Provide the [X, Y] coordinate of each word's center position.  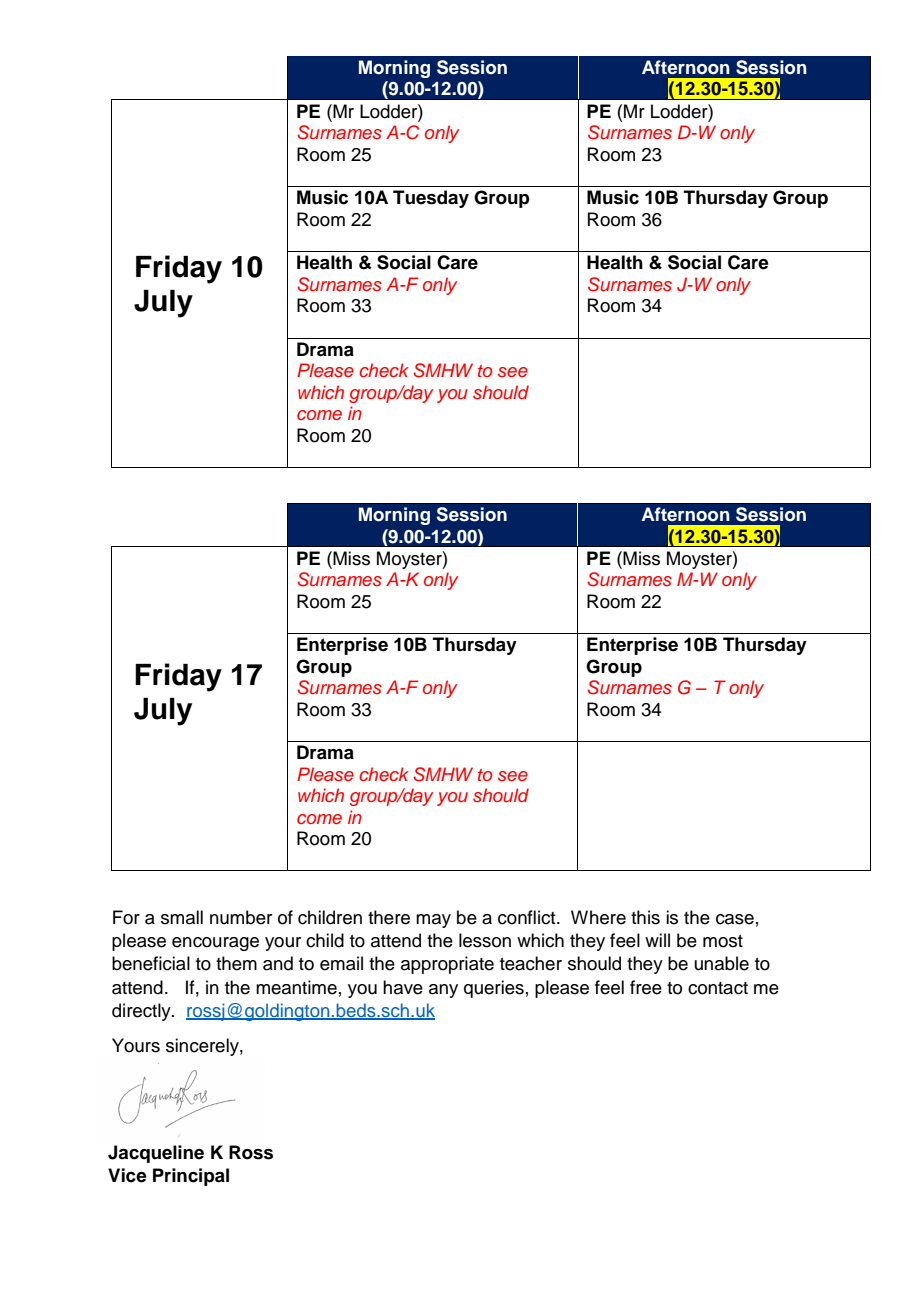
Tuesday [431, 199]
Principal [191, 1177]
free [646, 987]
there [389, 917]
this [645, 917]
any [443, 991]
